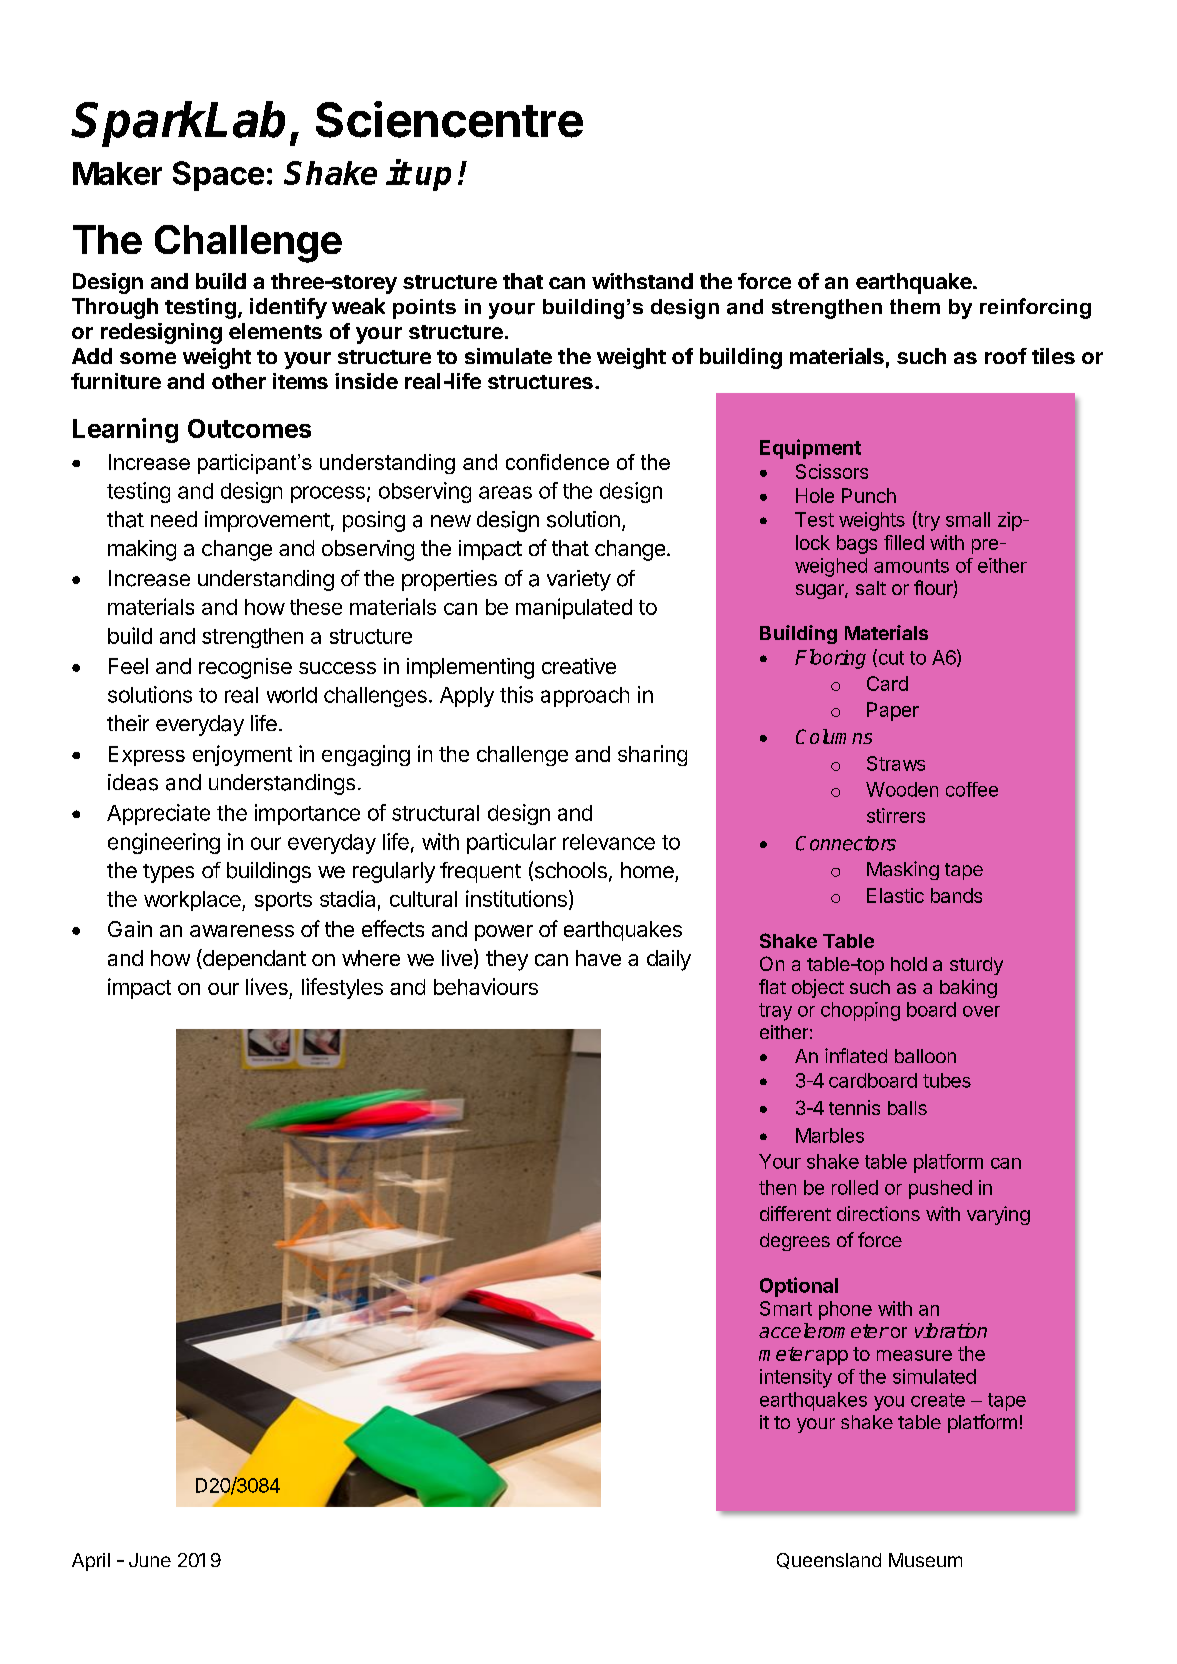 This screenshot has height=1664, width=1177. Describe the element at coordinates (940, 1189) in the screenshot. I see `pushed` at that location.
